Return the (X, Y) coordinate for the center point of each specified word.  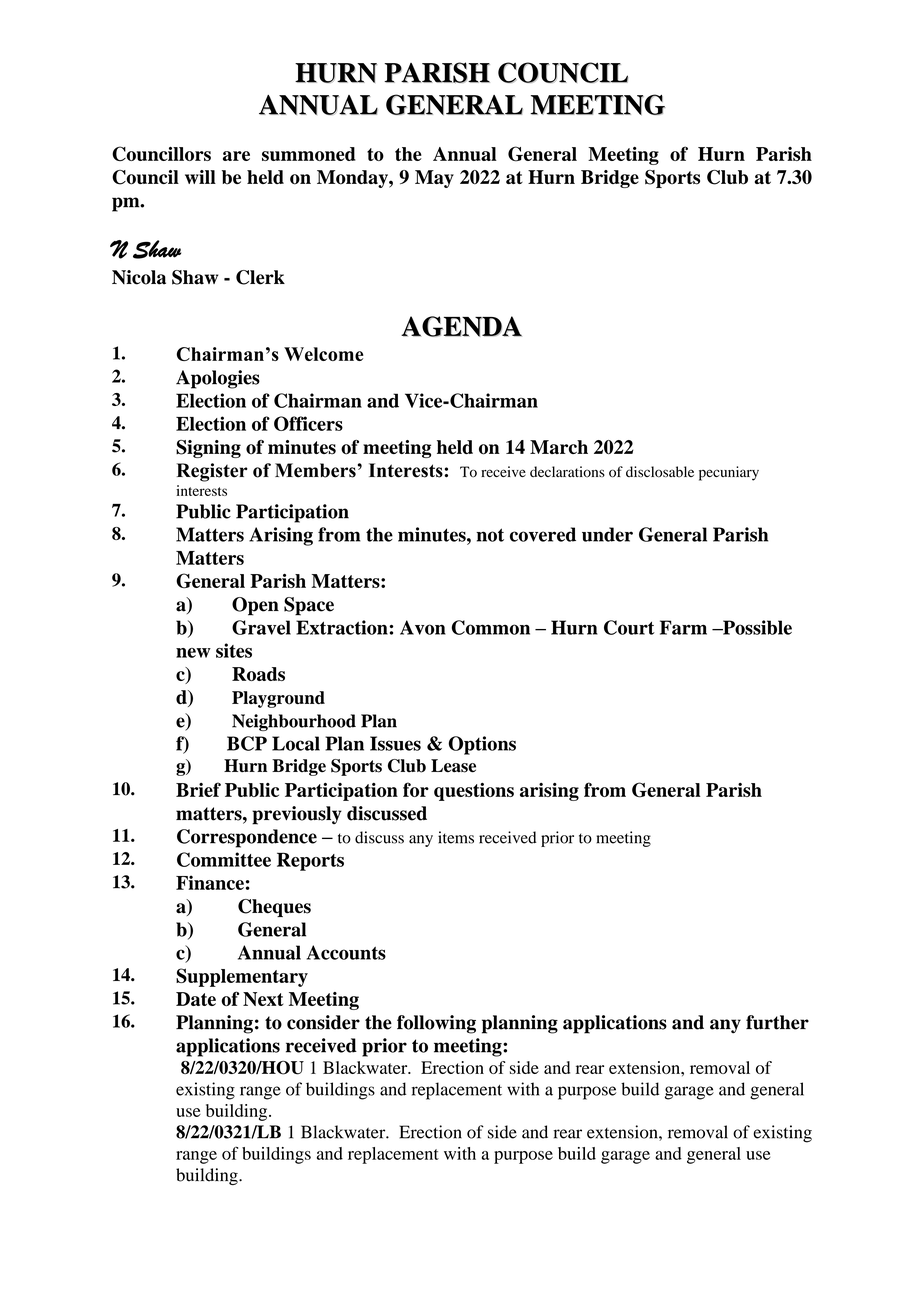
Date (196, 999)
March (559, 447)
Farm (683, 627)
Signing (208, 449)
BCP (247, 743)
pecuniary (729, 473)
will (200, 177)
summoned (309, 154)
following (436, 1024)
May (434, 179)
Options (482, 745)
